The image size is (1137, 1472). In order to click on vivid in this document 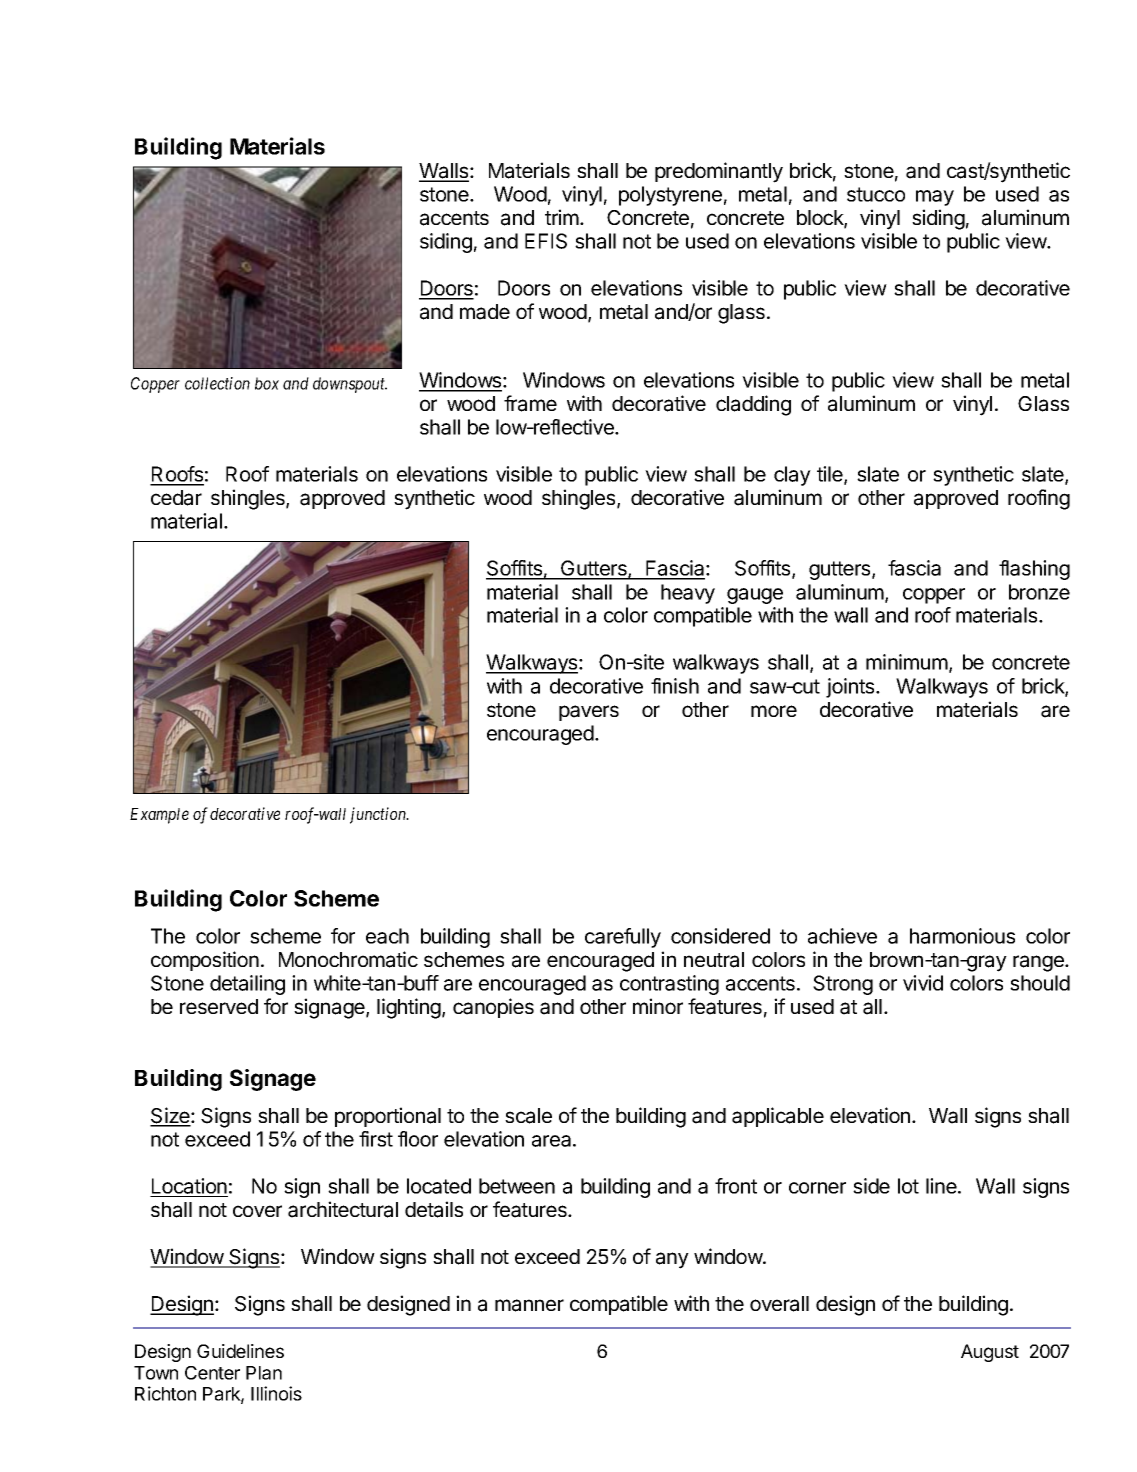, I will do `click(923, 983)`.
